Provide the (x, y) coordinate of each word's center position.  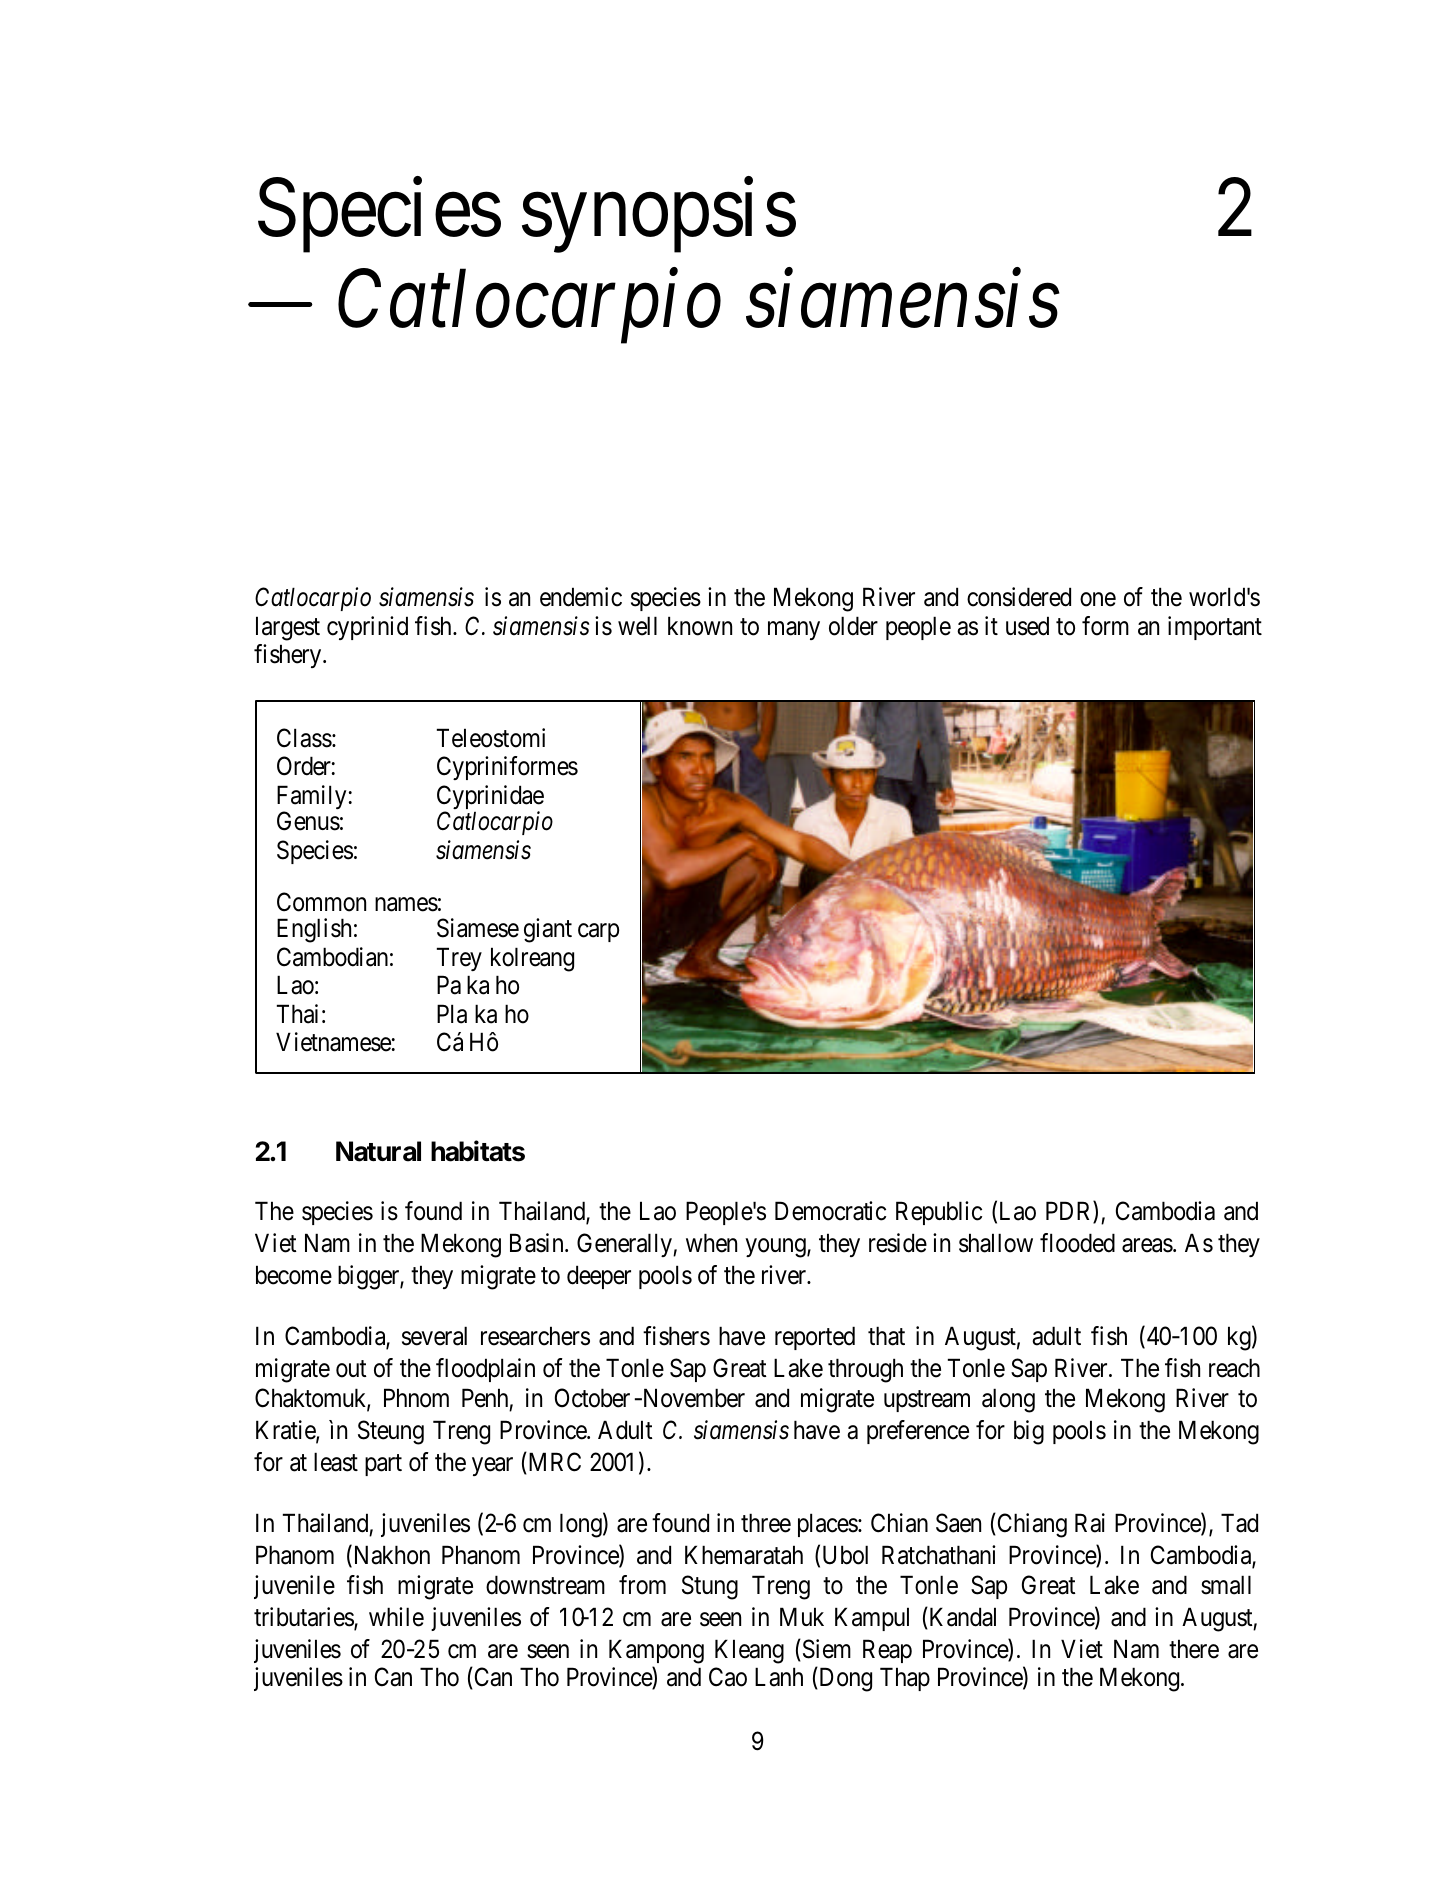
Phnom (416, 1398)
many (794, 630)
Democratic (830, 1211)
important (1215, 628)
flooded (1077, 1243)
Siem (825, 1650)
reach (1234, 1368)
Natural (378, 1151)
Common (321, 902)
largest (288, 628)
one (1098, 600)
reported (815, 1338)
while (396, 1617)
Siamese (478, 928)
